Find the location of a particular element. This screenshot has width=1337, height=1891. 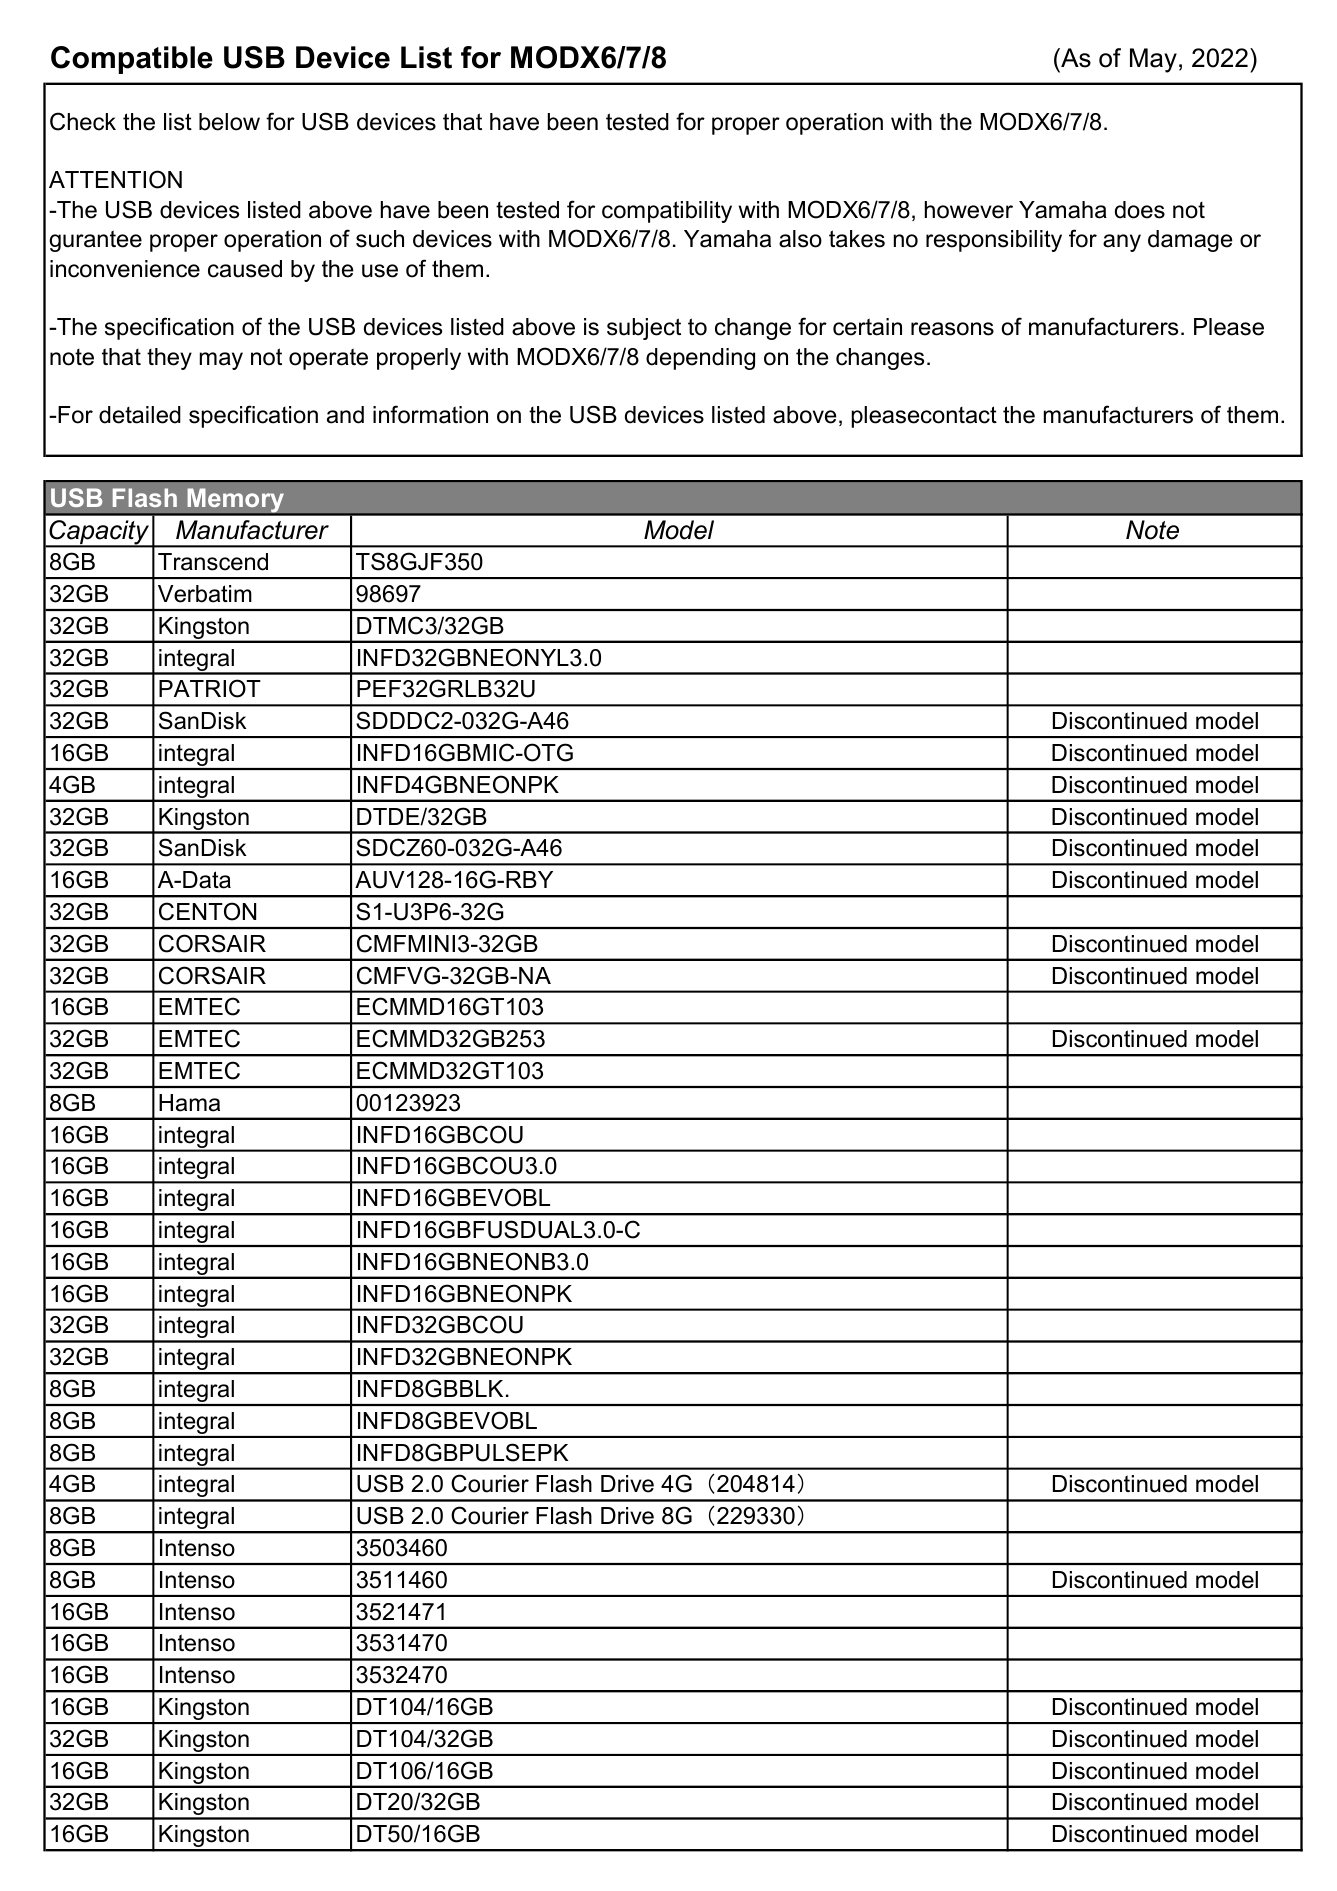

they is located at coordinates (169, 359).
